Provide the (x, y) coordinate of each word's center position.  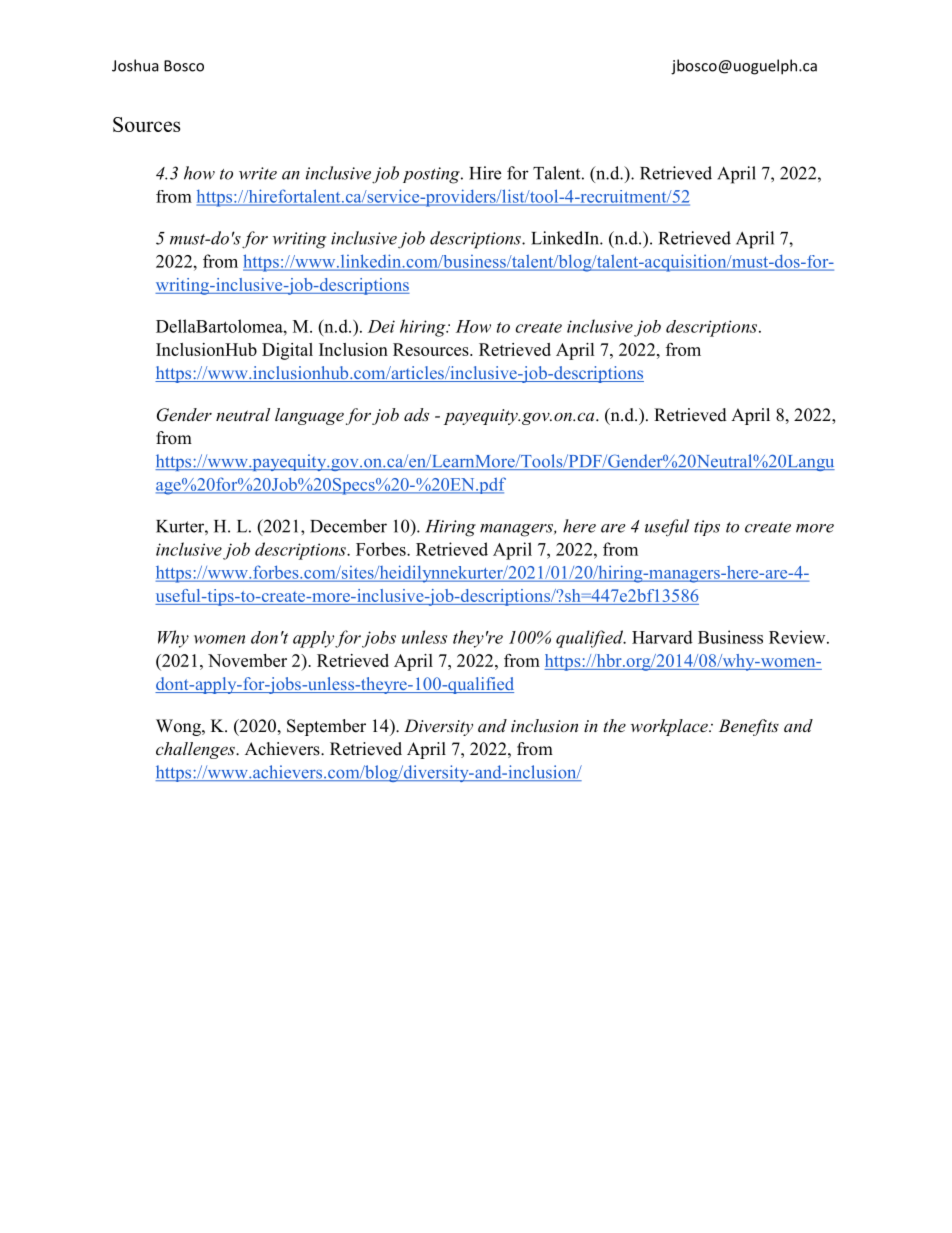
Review (798, 637)
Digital (287, 351)
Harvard (662, 637)
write (258, 173)
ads (416, 414)
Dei (381, 326)
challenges (196, 750)
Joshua (135, 65)
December (348, 526)
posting (432, 175)
